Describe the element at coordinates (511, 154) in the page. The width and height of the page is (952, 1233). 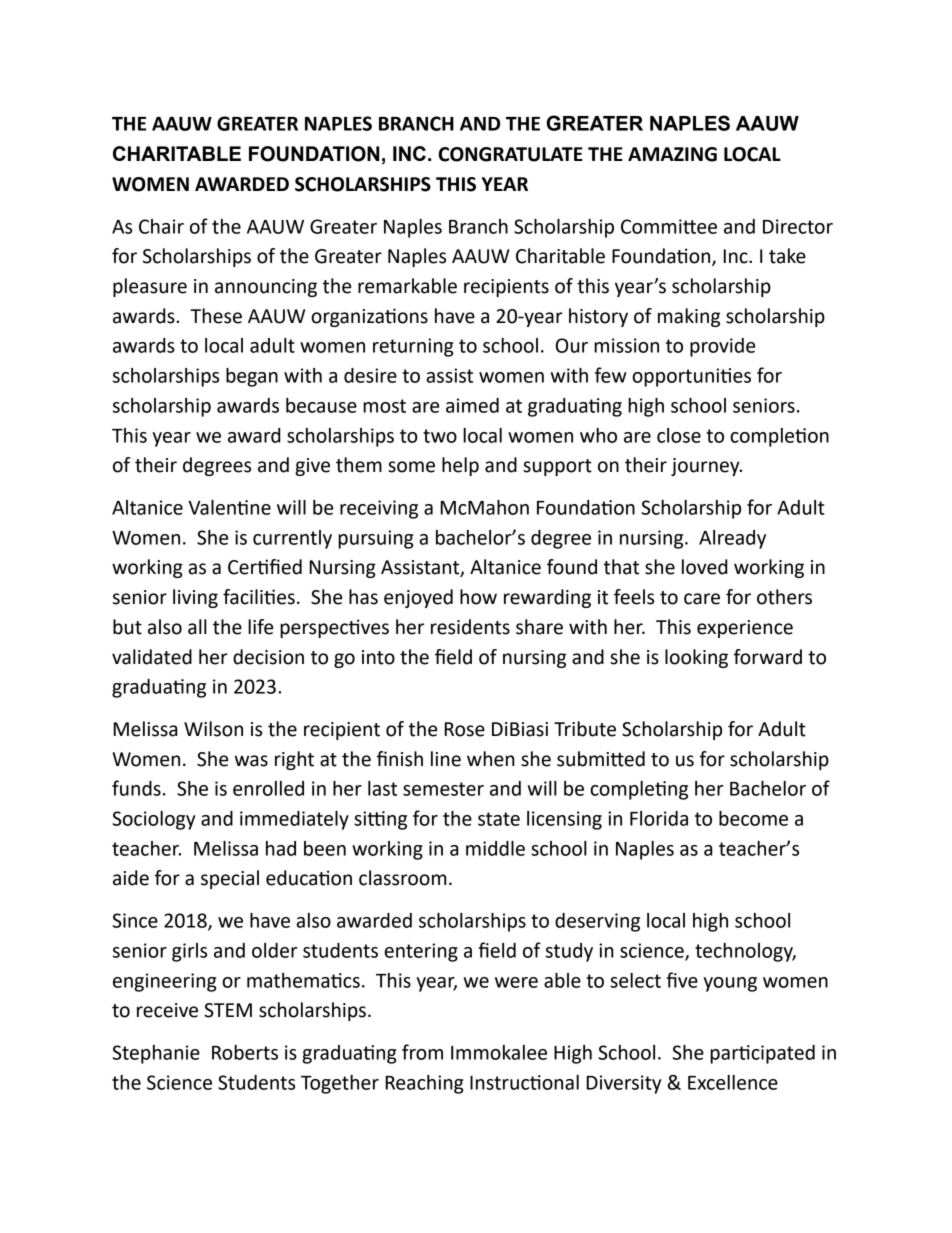
I see `CONGRATULATE` at that location.
